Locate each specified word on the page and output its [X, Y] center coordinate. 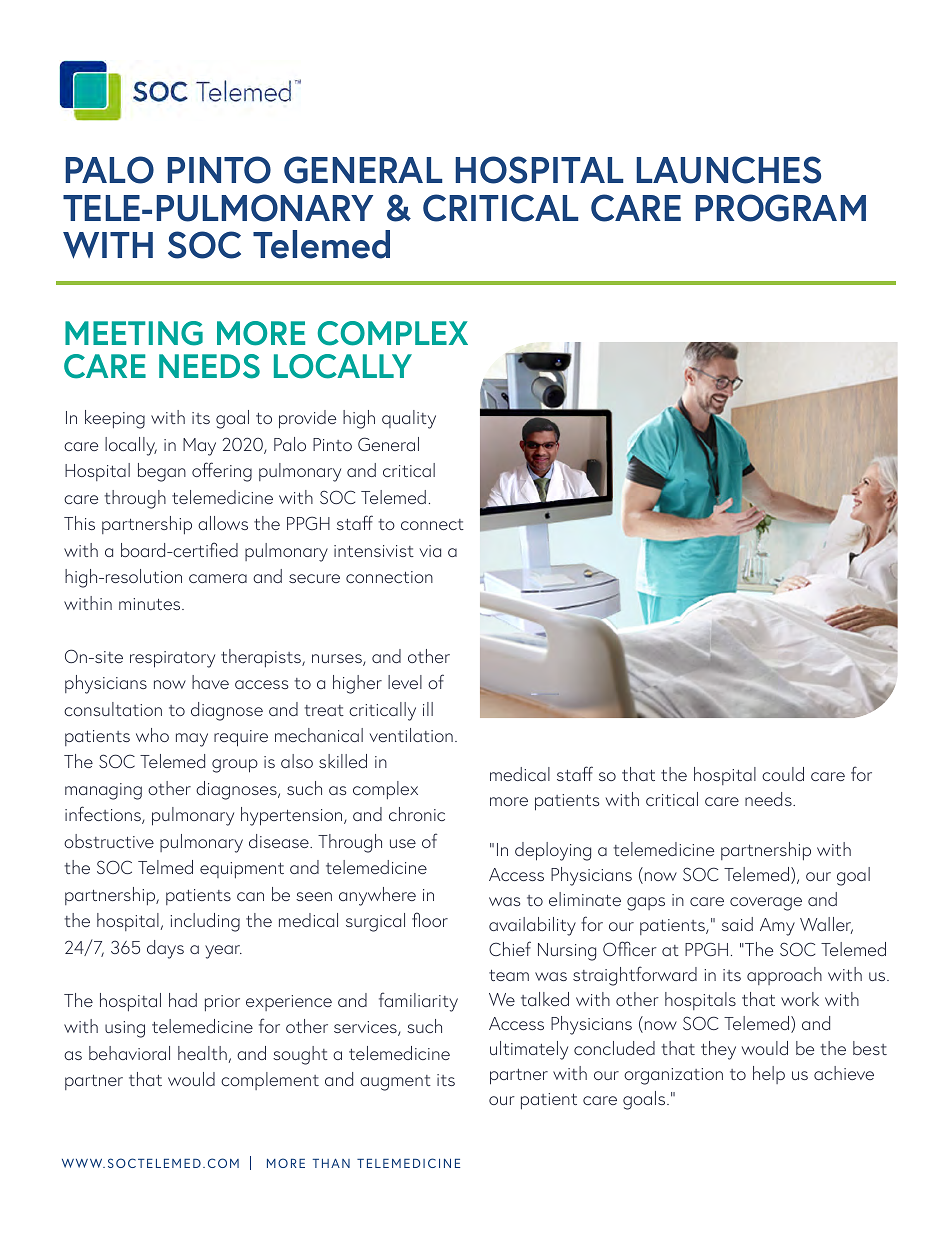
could [783, 774]
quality [409, 419]
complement [270, 1081]
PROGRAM [780, 208]
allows [223, 523]
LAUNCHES [728, 170]
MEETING [134, 333]
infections [104, 815]
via [430, 551]
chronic [417, 814]
